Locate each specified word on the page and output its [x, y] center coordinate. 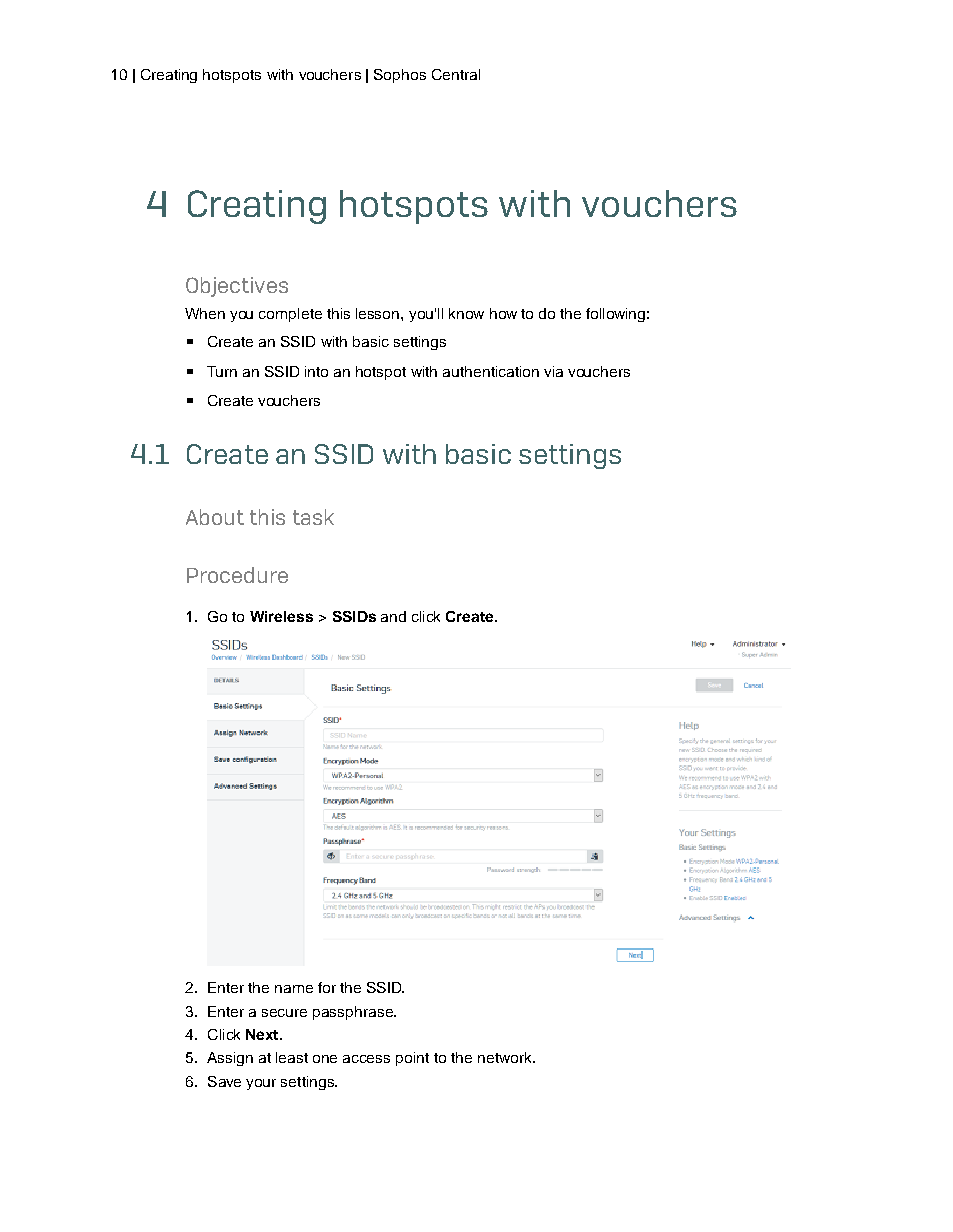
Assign [230, 1059]
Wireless [281, 616]
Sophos [400, 76]
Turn [222, 371]
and [393, 616]
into [316, 371]
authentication [491, 371]
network [506, 1057]
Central [456, 74]
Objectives [237, 287]
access [366, 1059]
